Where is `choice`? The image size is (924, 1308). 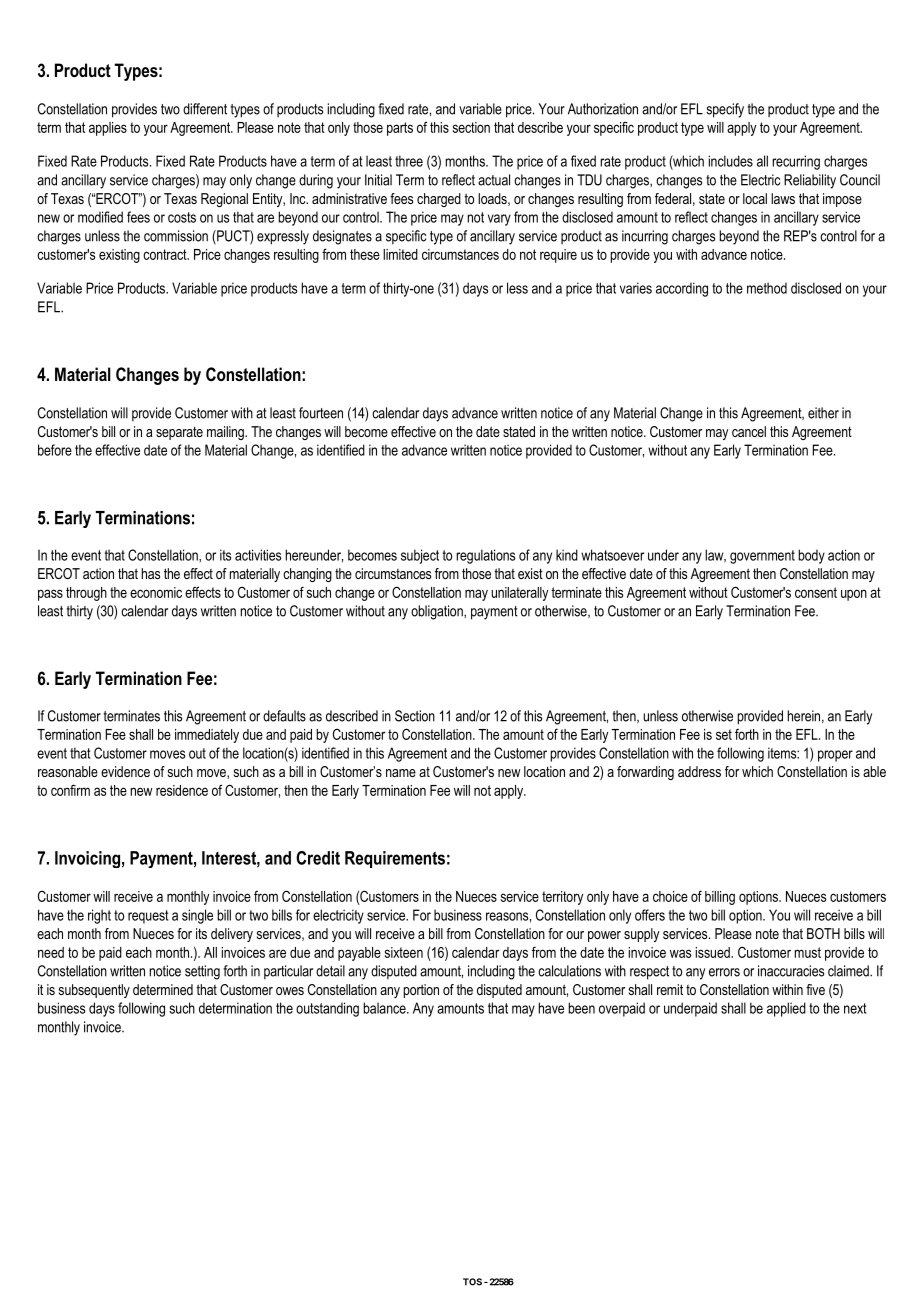 choice is located at coordinates (670, 896).
